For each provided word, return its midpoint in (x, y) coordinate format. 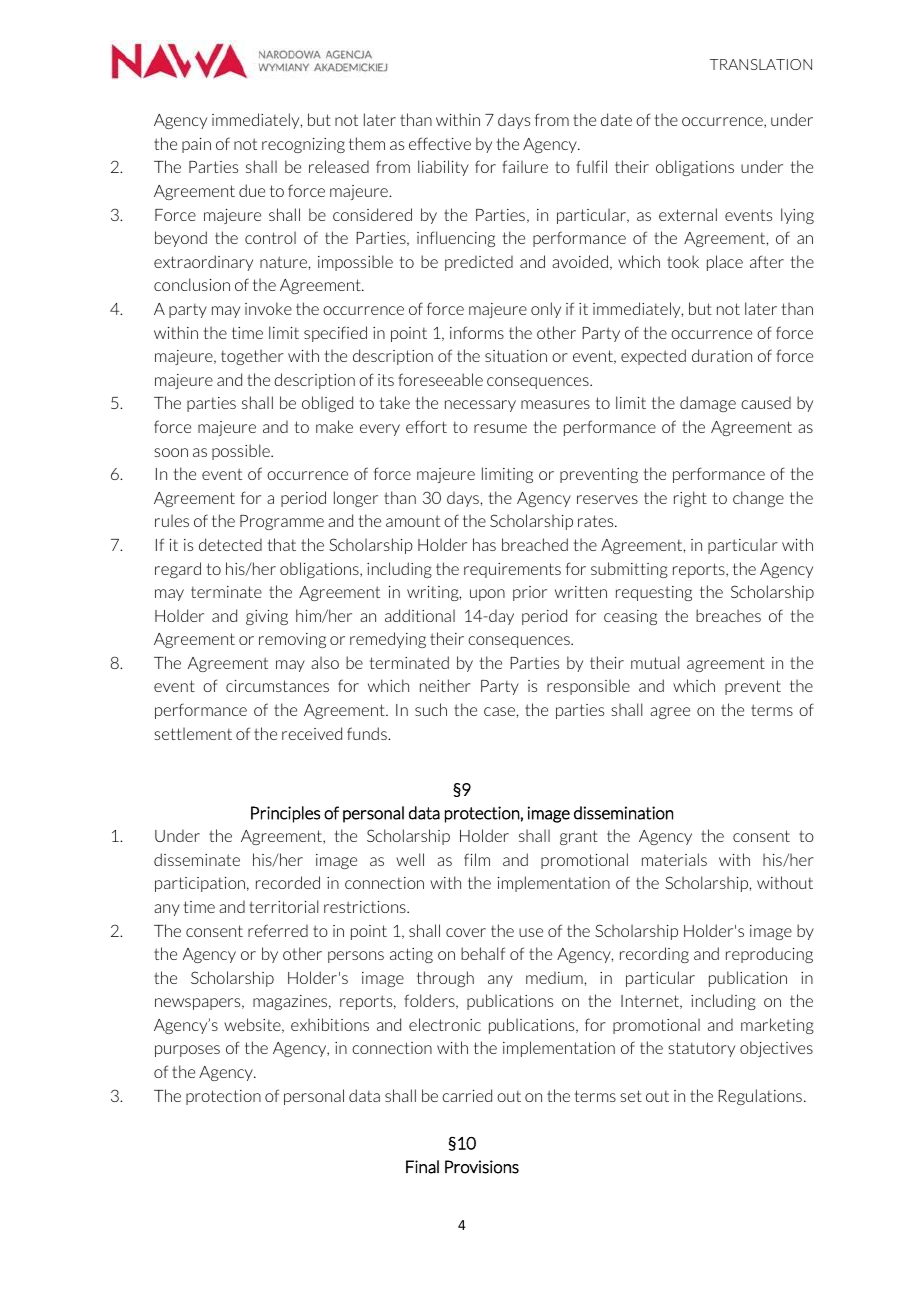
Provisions (482, 1167)
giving (267, 617)
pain (196, 145)
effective (440, 143)
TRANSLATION (761, 64)
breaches (728, 615)
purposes (187, 1051)
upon (487, 595)
